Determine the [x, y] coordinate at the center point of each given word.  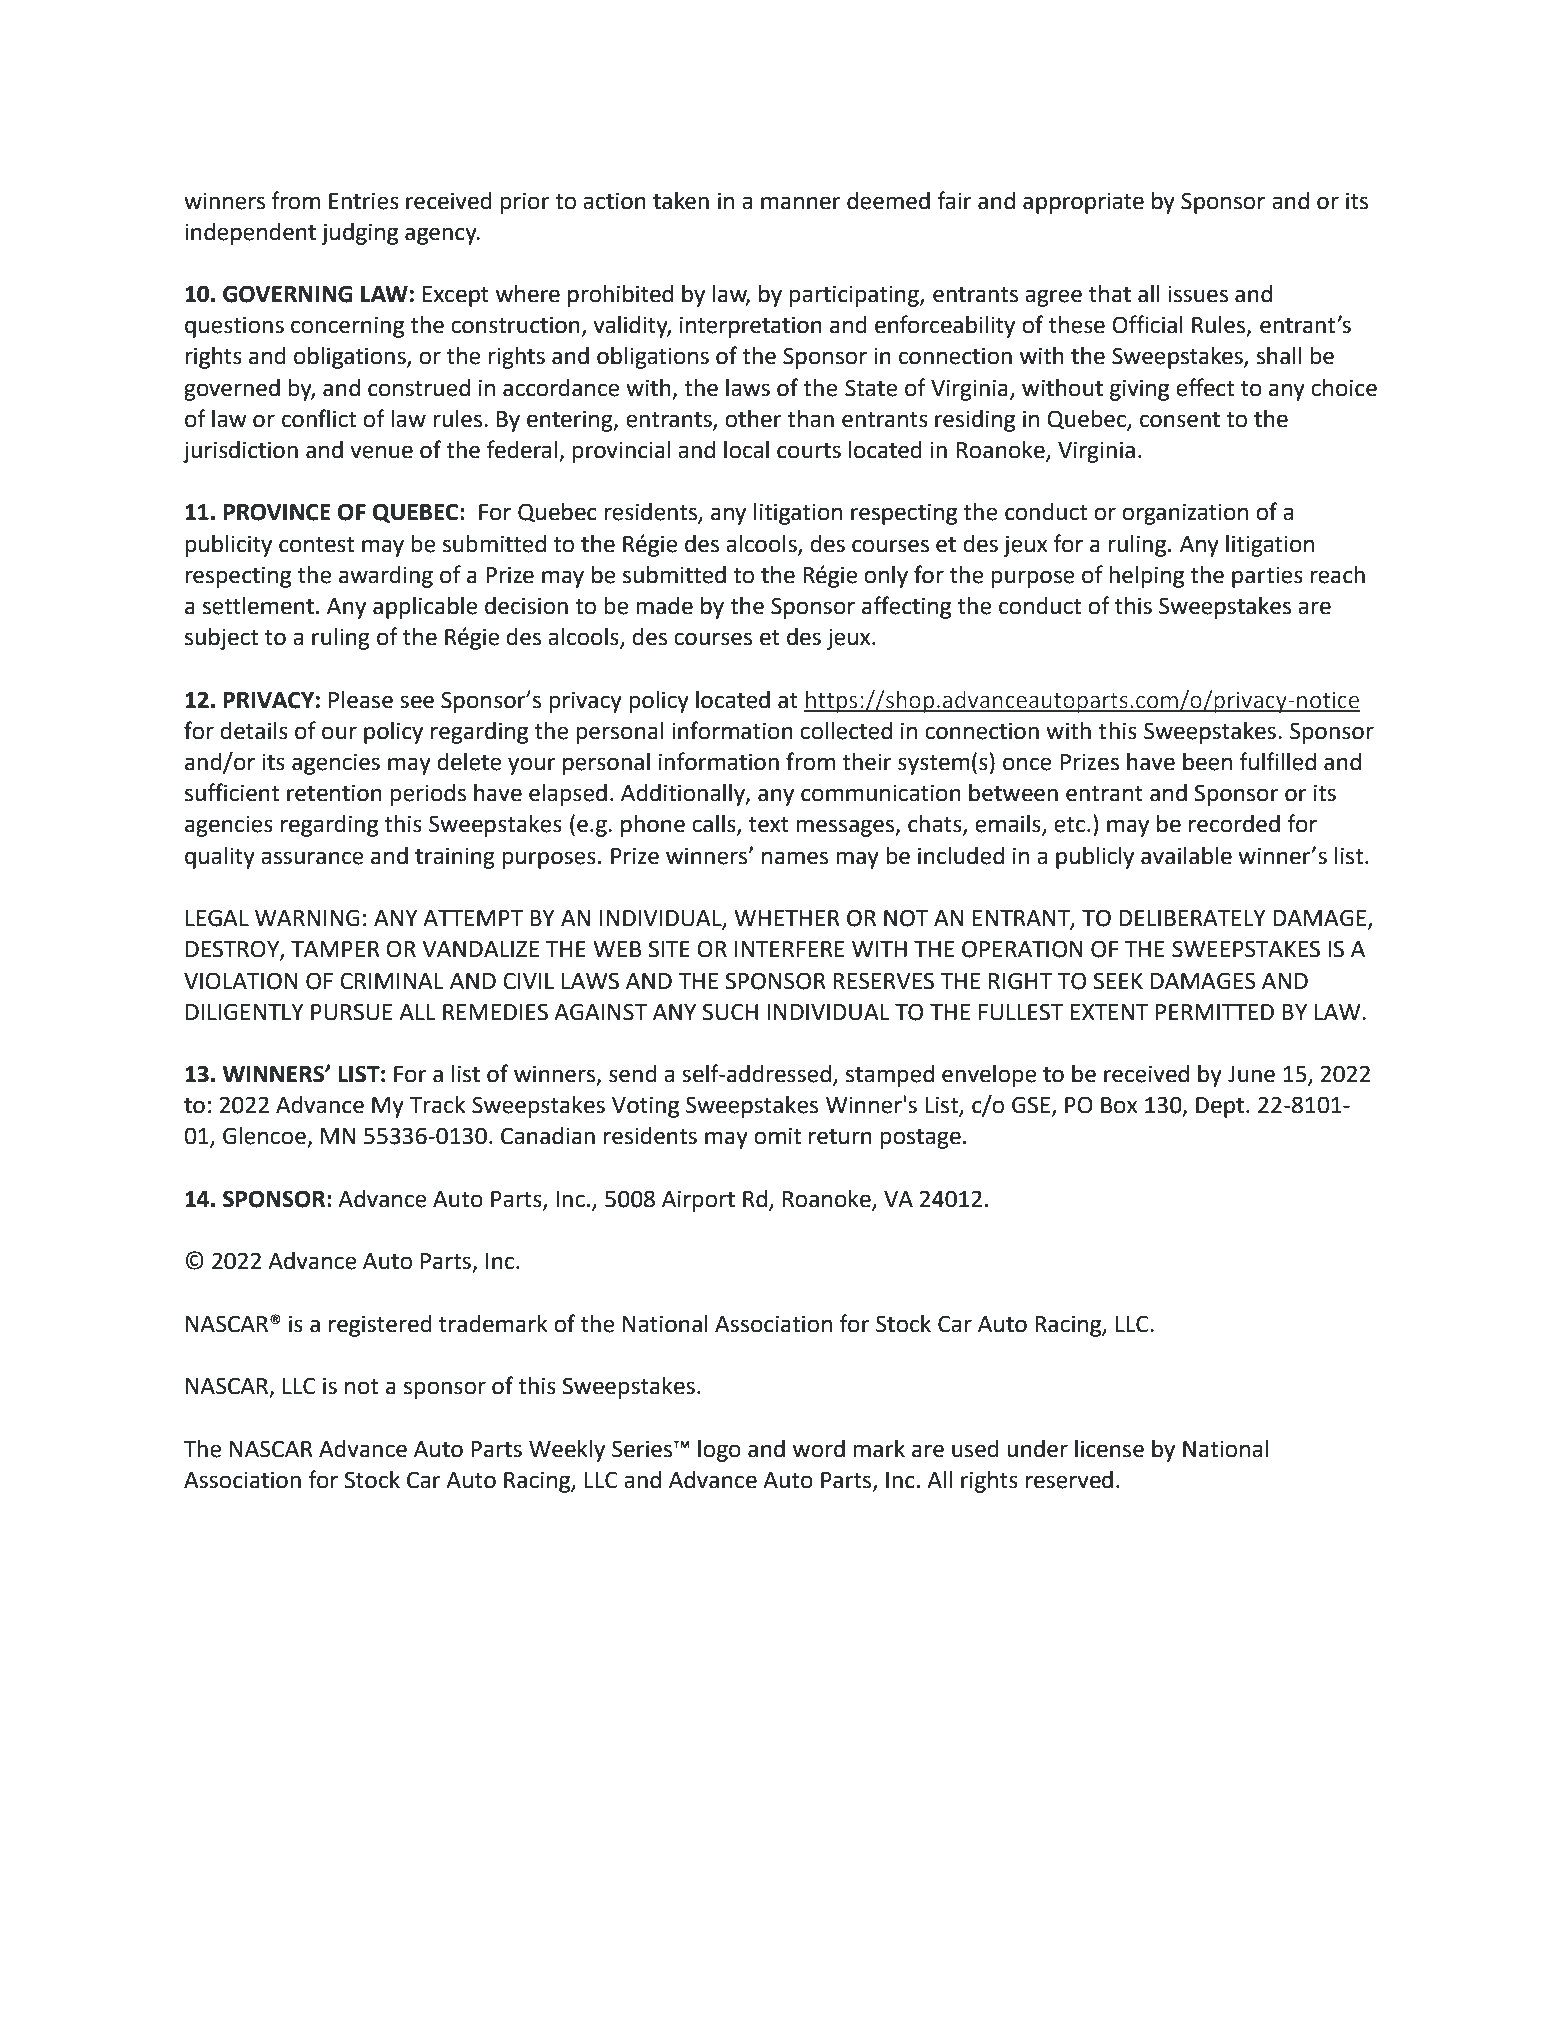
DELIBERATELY [1192, 918]
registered [380, 1326]
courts [809, 451]
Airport [698, 1201]
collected [846, 731]
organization [1185, 514]
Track [437, 1105]
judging [359, 234]
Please [361, 700]
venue [381, 452]
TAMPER [335, 949]
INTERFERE [789, 949]
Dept [1220, 1107]
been [1207, 762]
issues [1198, 294]
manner [801, 203]
